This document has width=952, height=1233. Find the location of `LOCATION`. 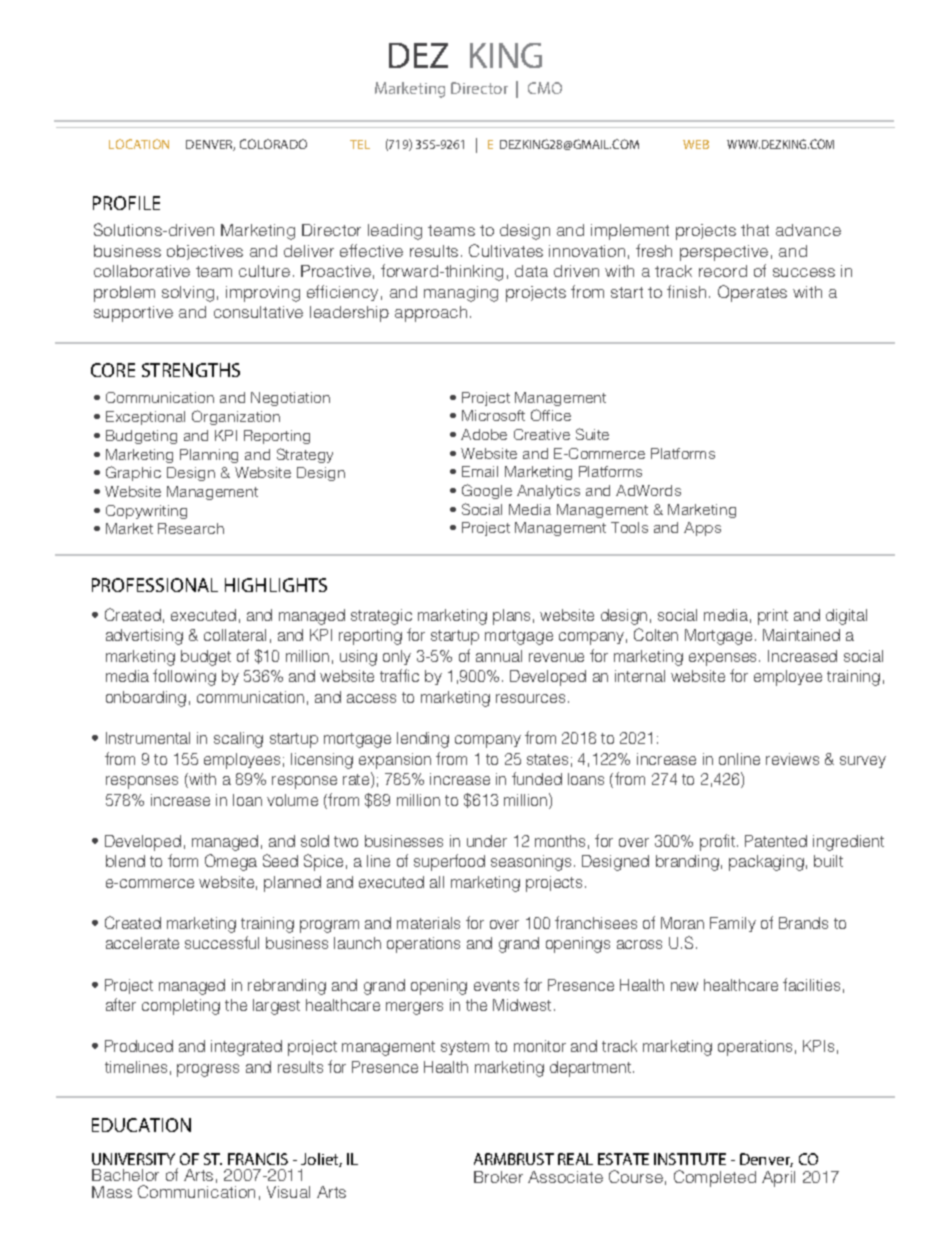

LOCATION is located at coordinates (139, 144).
